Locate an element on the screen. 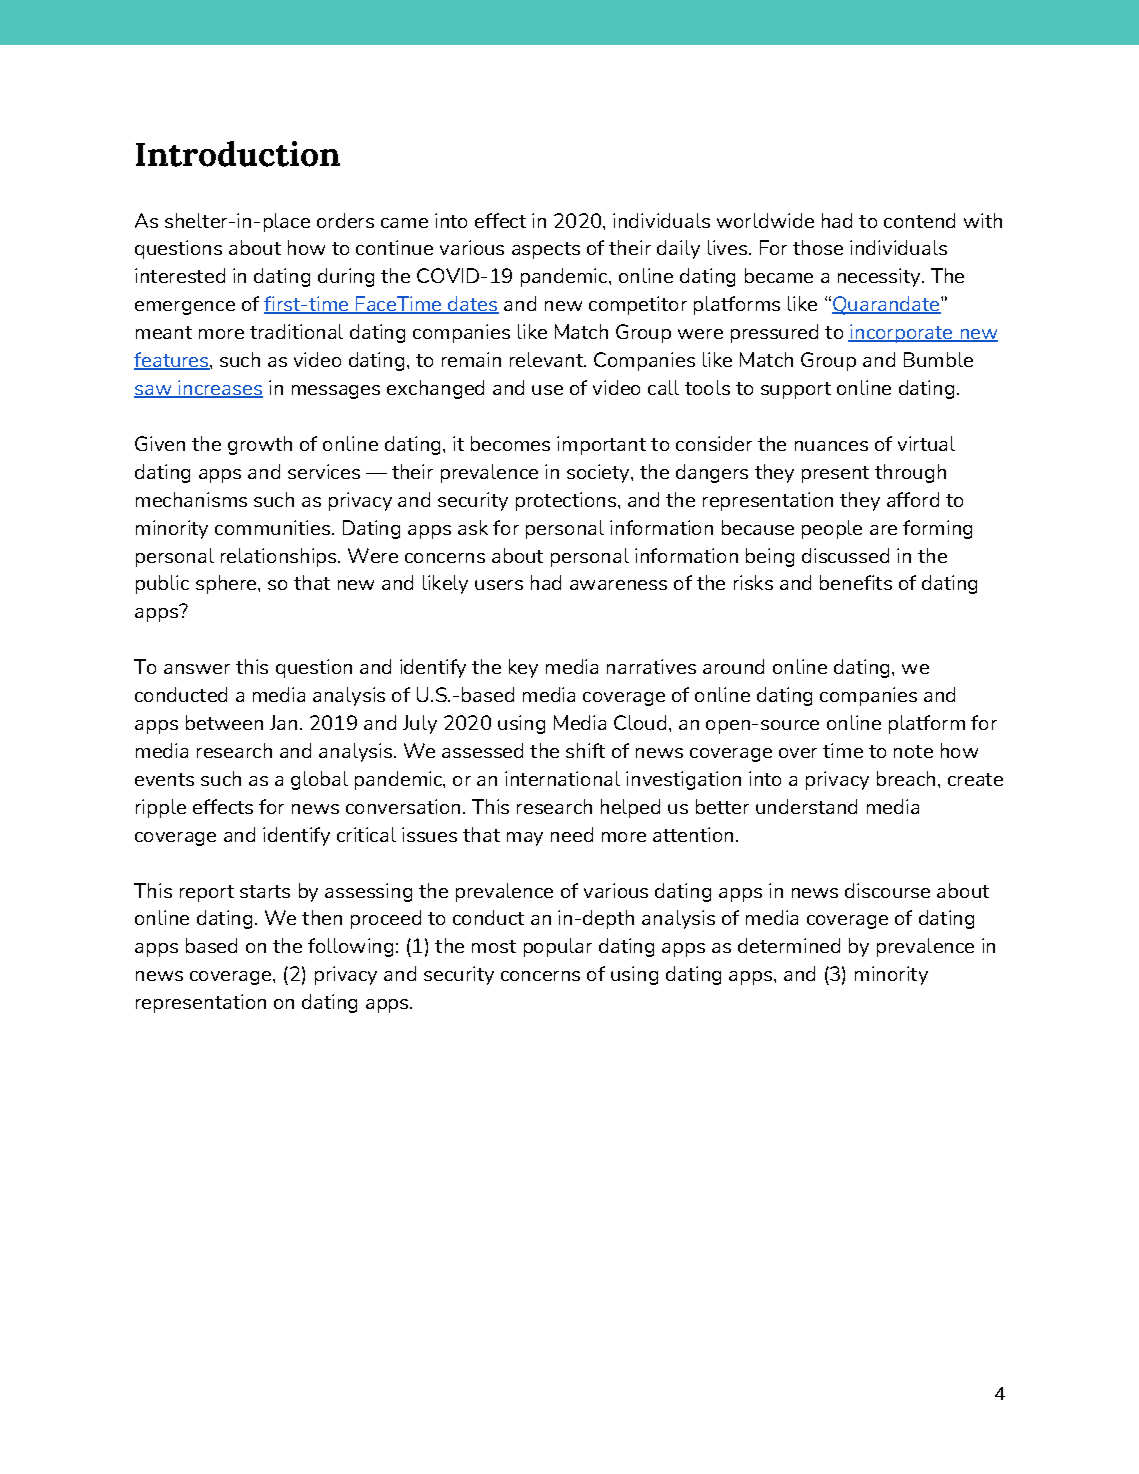 Image resolution: width=1139 pixels, height=1474 pixels. starts is located at coordinates (265, 891).
